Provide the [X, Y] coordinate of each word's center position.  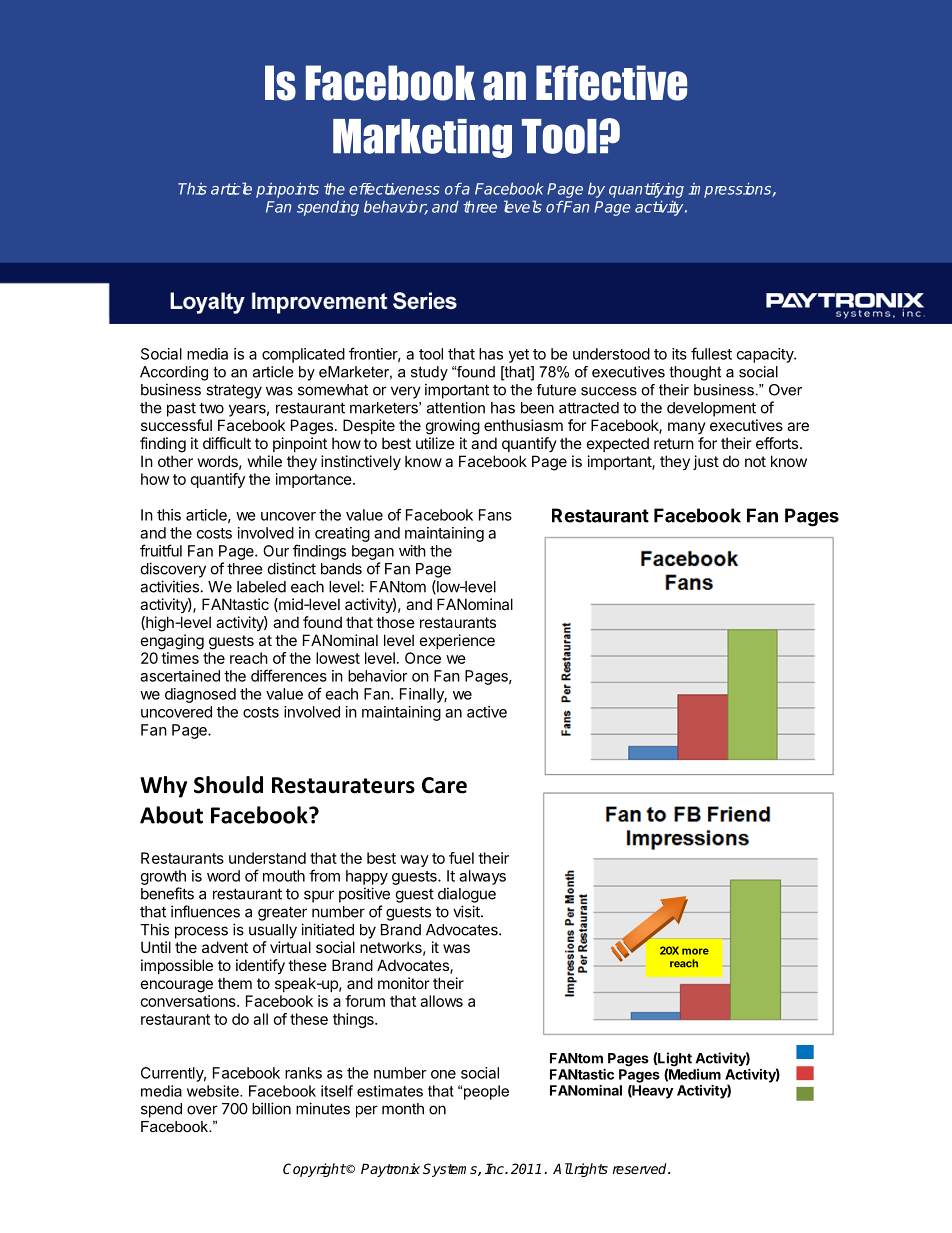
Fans [495, 515]
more [695, 951]
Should [228, 785]
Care [444, 785]
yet [519, 356]
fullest [711, 353]
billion [271, 1108]
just [706, 462]
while [265, 461]
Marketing [422, 138]
